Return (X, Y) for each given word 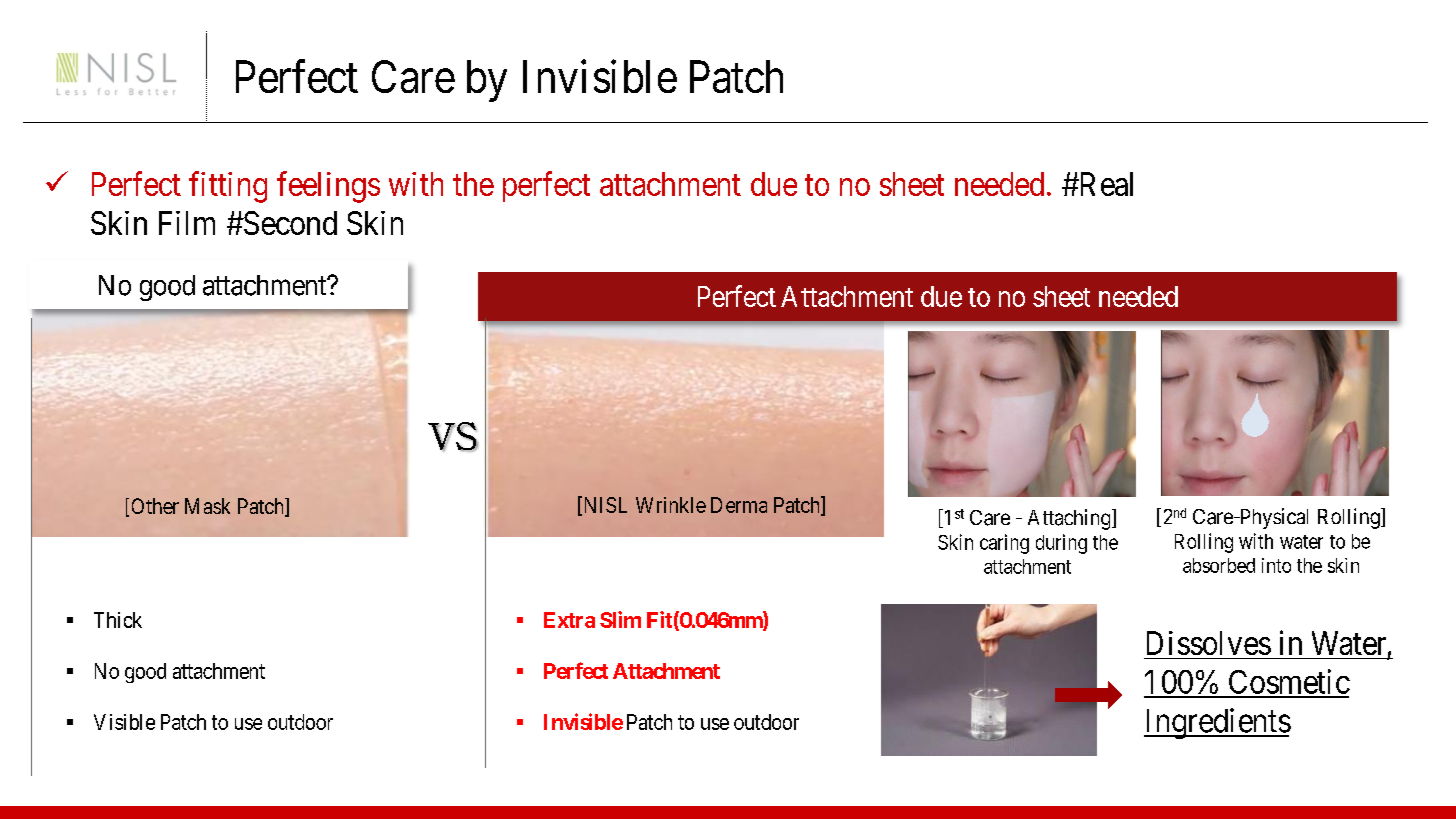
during (1061, 544)
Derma (739, 505)
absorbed (1219, 565)
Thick (118, 620)
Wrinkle (671, 505)
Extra (569, 620)
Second (289, 223)
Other (155, 506)
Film (187, 223)
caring (1004, 544)
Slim (620, 619)
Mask (207, 506)
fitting (228, 187)
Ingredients (1217, 723)
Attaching (1070, 519)
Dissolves (1209, 643)
